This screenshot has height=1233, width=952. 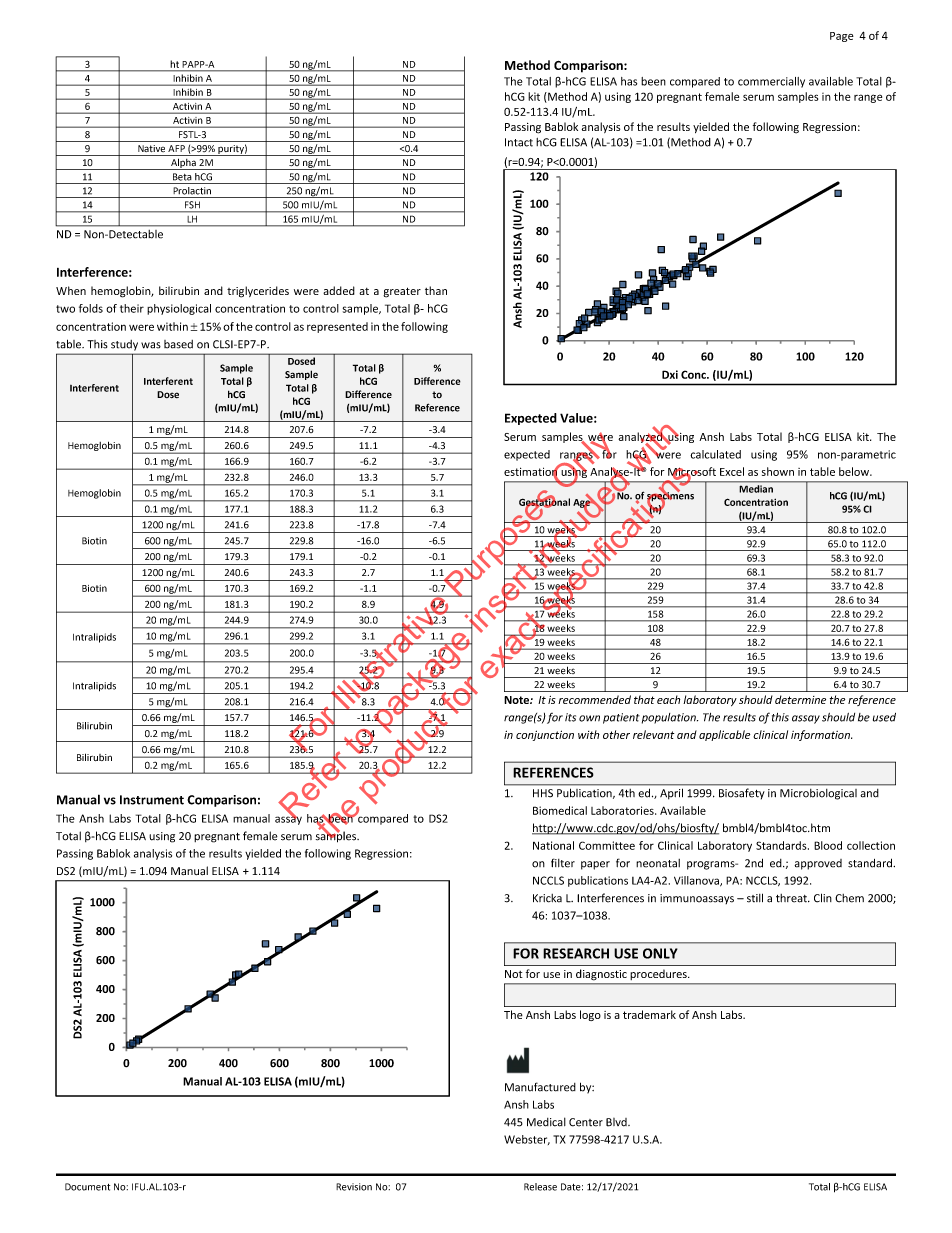 I want to click on Alpha, so click(x=183, y=164).
